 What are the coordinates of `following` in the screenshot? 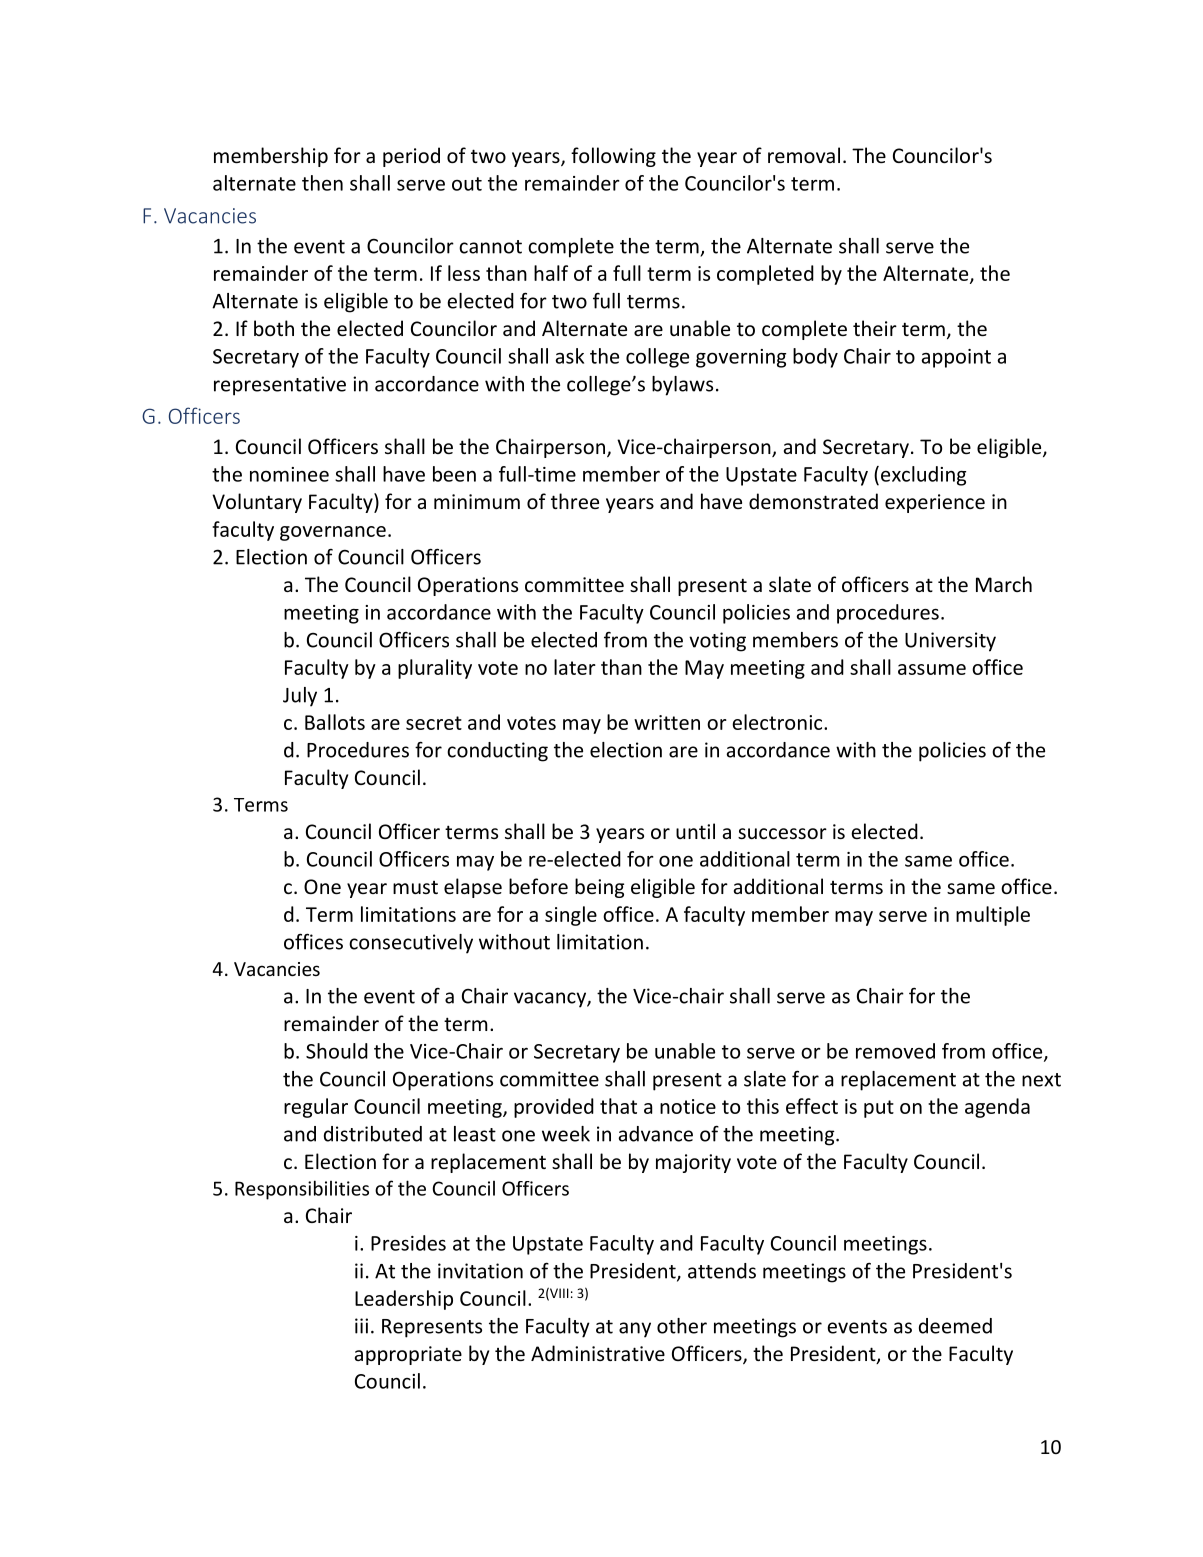 It's located at (613, 157).
